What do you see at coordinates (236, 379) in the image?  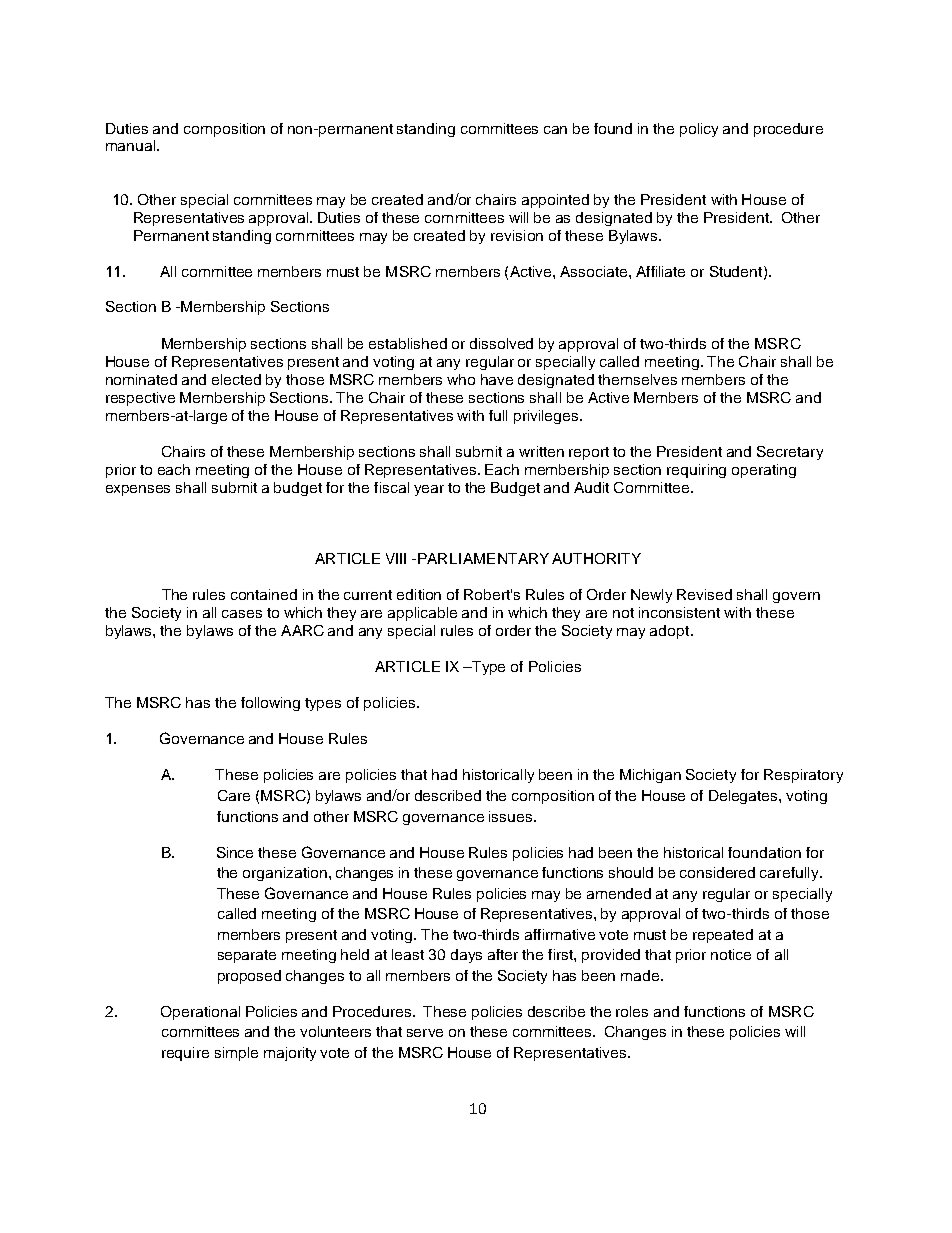 I see `elected` at bounding box center [236, 379].
